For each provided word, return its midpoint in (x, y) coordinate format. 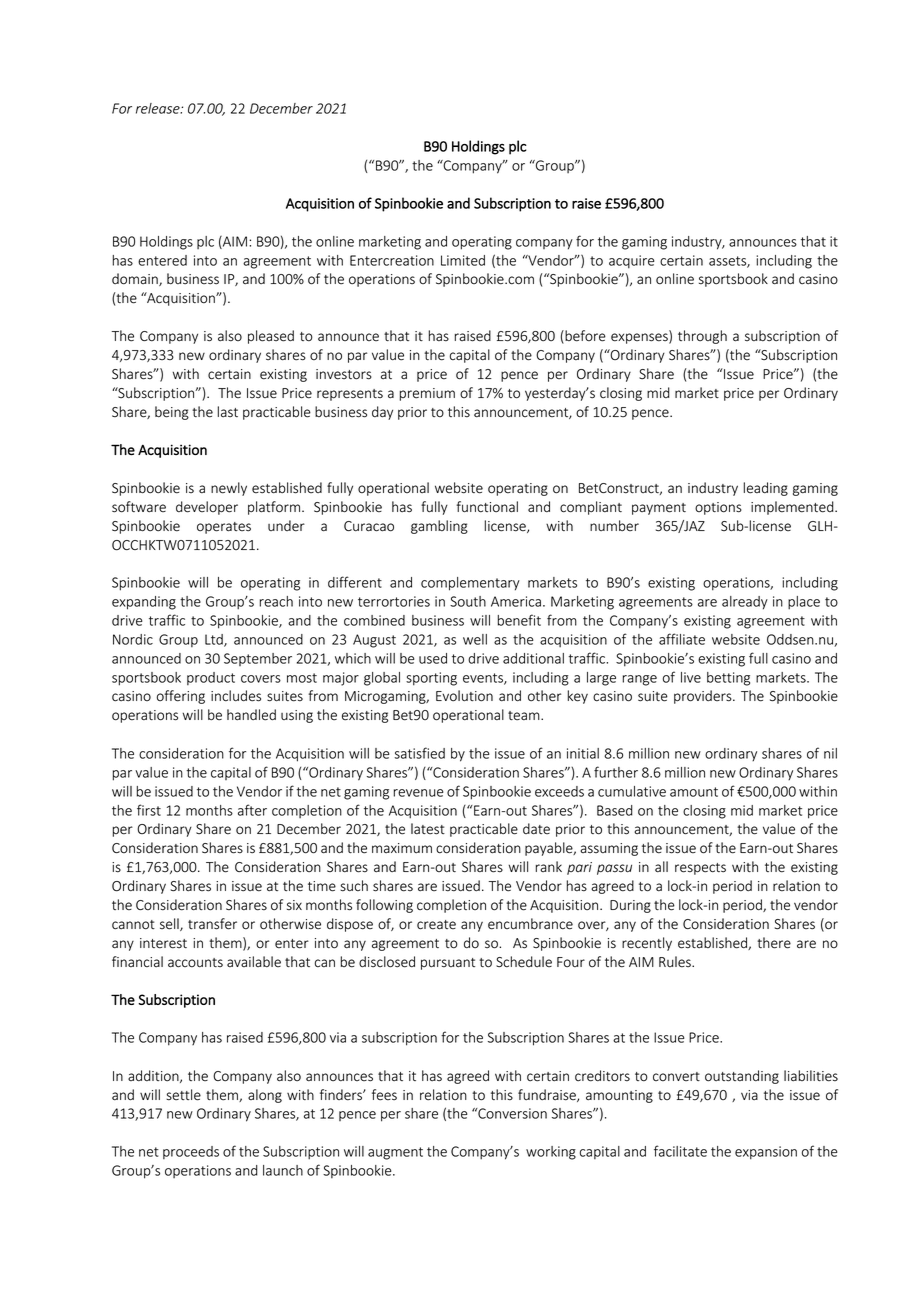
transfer (212, 924)
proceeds (191, 1152)
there (774, 943)
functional (487, 507)
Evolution (464, 696)
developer (207, 508)
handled (251, 715)
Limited (463, 260)
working (551, 1153)
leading (766, 489)
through (702, 337)
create (436, 925)
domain (136, 279)
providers (704, 697)
